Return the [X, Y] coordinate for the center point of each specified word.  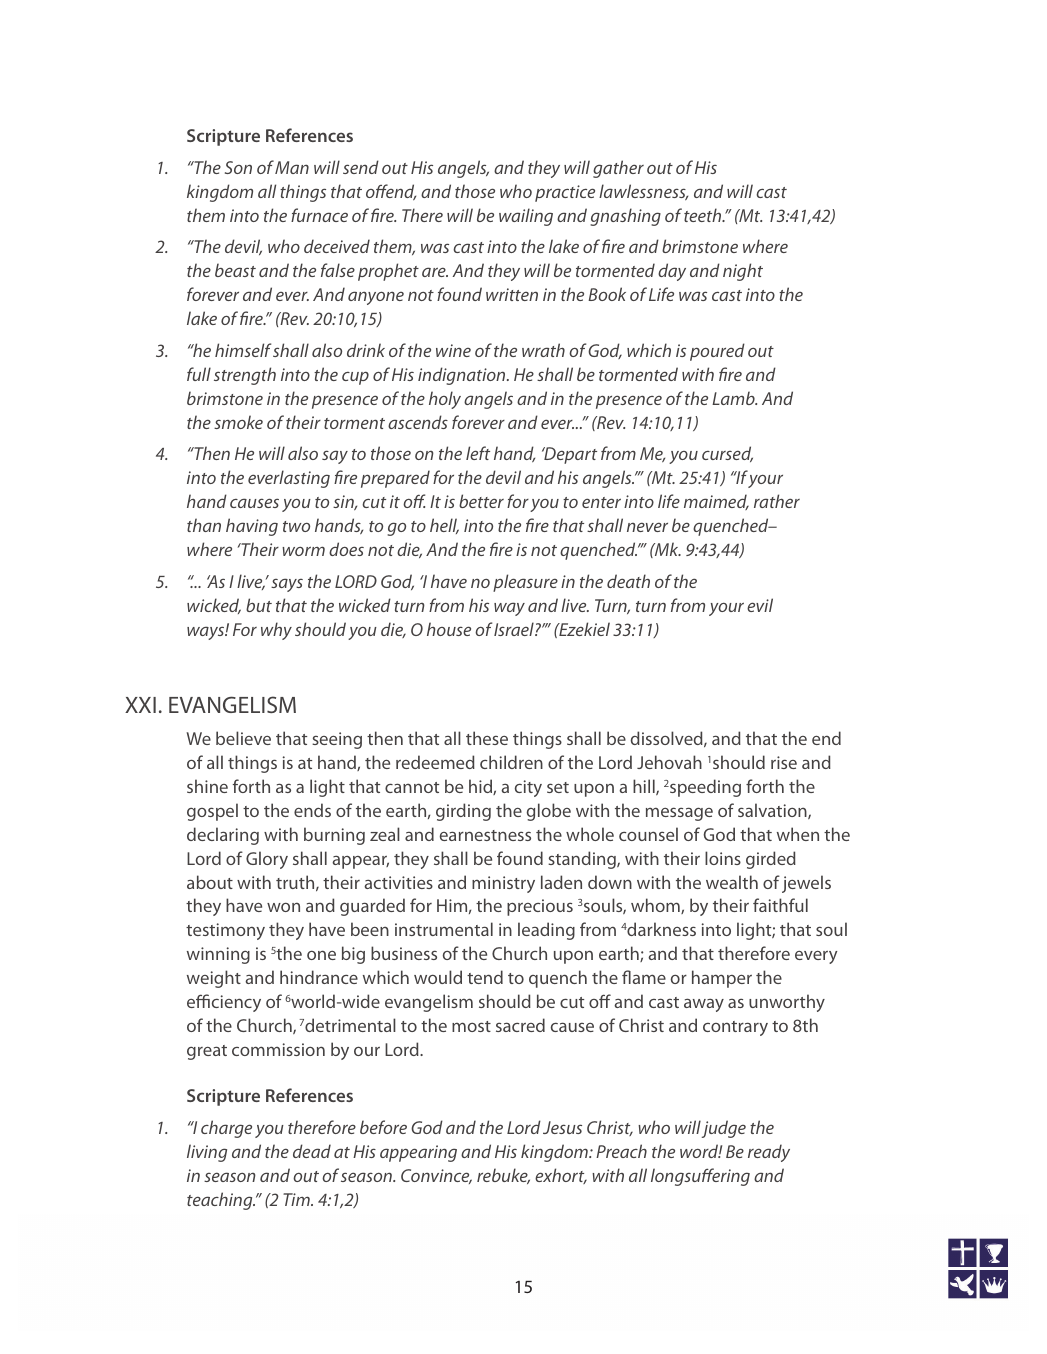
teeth [704, 215]
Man [292, 167]
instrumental [444, 929]
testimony [225, 931]
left [478, 453]
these [487, 738]
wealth [732, 882]
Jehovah [669, 762]
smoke [238, 422]
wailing [526, 217]
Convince [436, 1176]
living [207, 1153]
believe [243, 738]
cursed [727, 454]
